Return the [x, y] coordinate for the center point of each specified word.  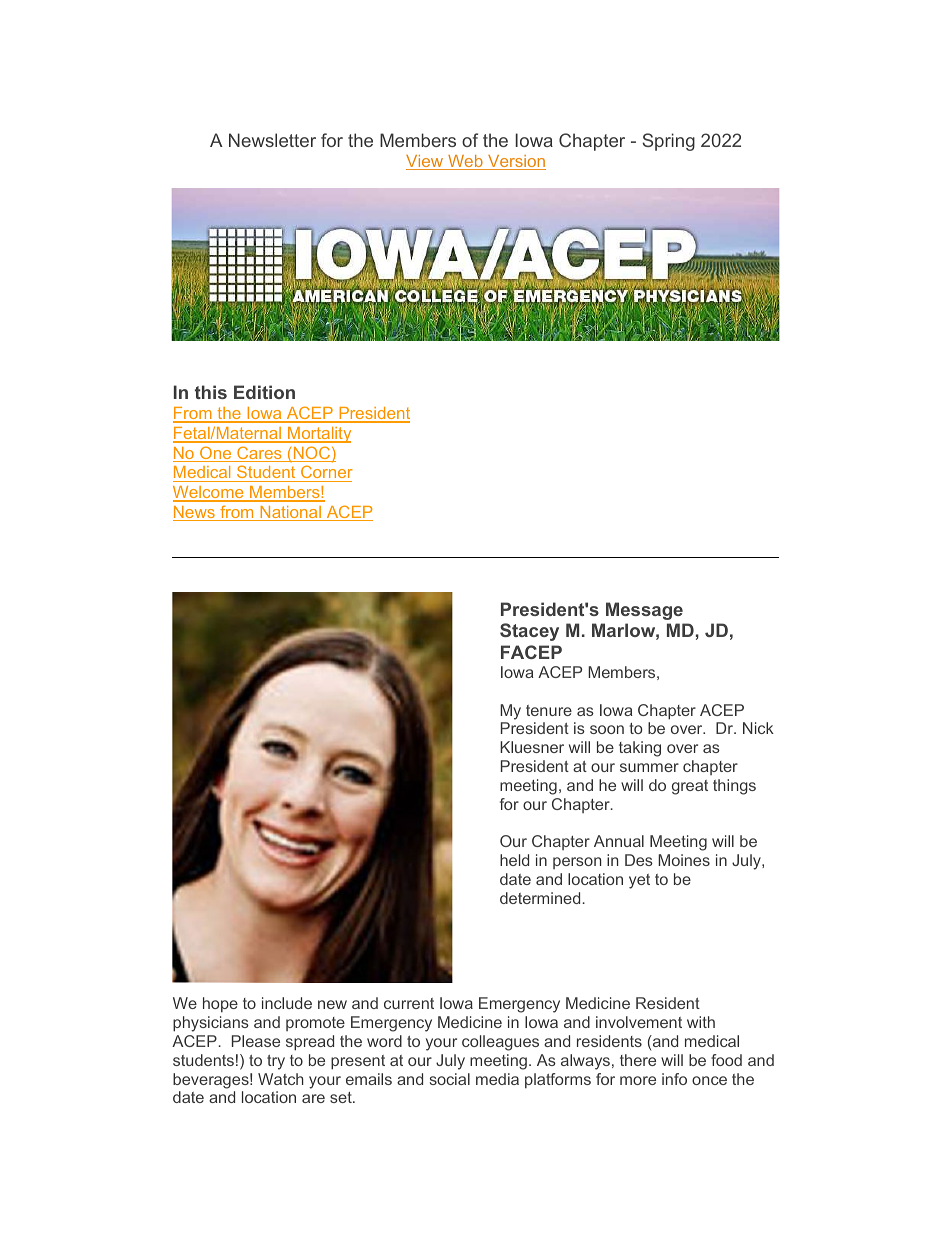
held [514, 860]
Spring [668, 142]
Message [644, 611]
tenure [549, 710]
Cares [259, 454]
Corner [327, 471]
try [276, 1062]
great [690, 787]
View [426, 162]
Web [465, 162]
